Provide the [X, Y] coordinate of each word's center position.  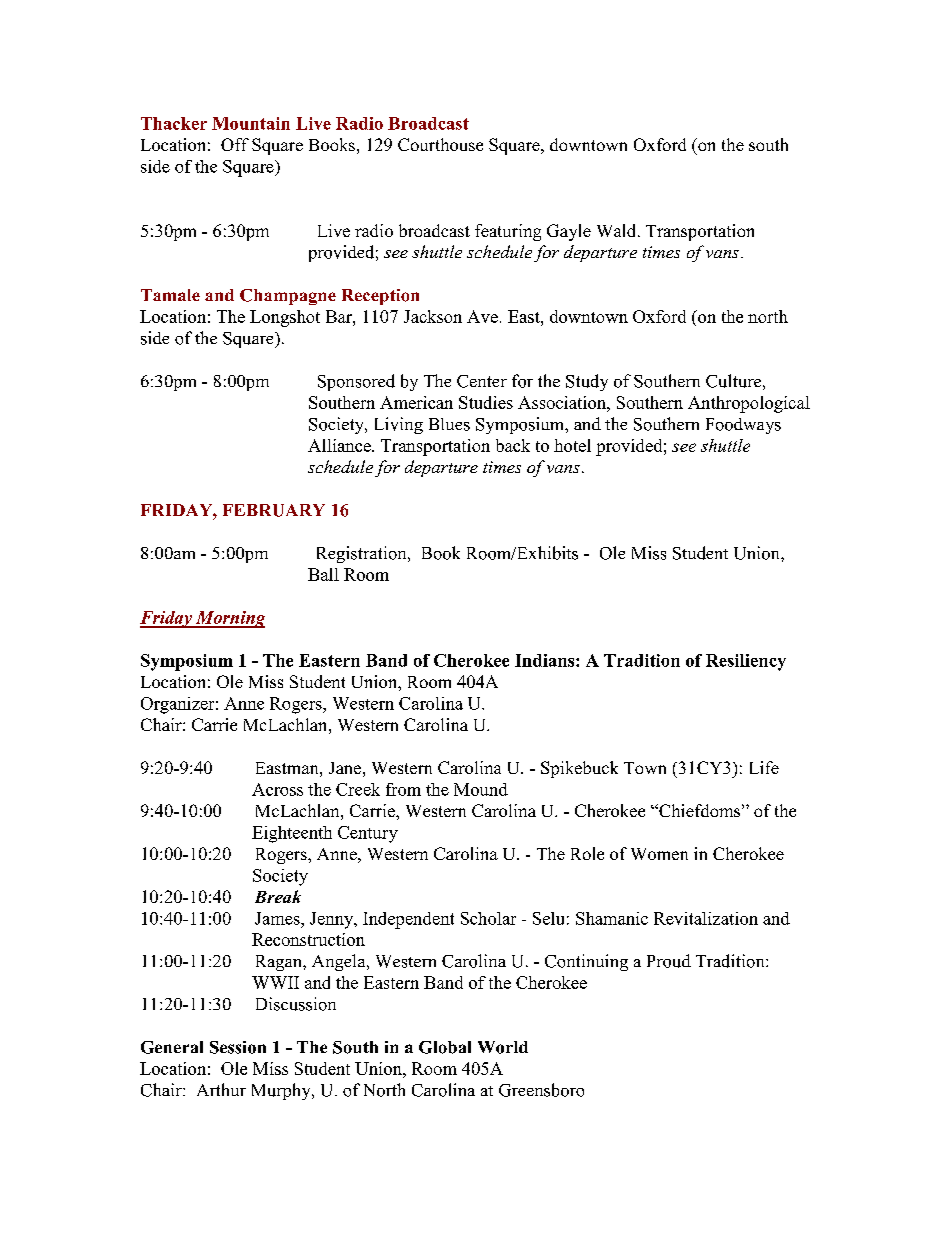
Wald [618, 230]
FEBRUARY [274, 510]
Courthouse [440, 144]
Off [235, 144]
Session [238, 1047]
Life [764, 767]
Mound [481, 789]
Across [277, 789]
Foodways [743, 426]
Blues [449, 424]
